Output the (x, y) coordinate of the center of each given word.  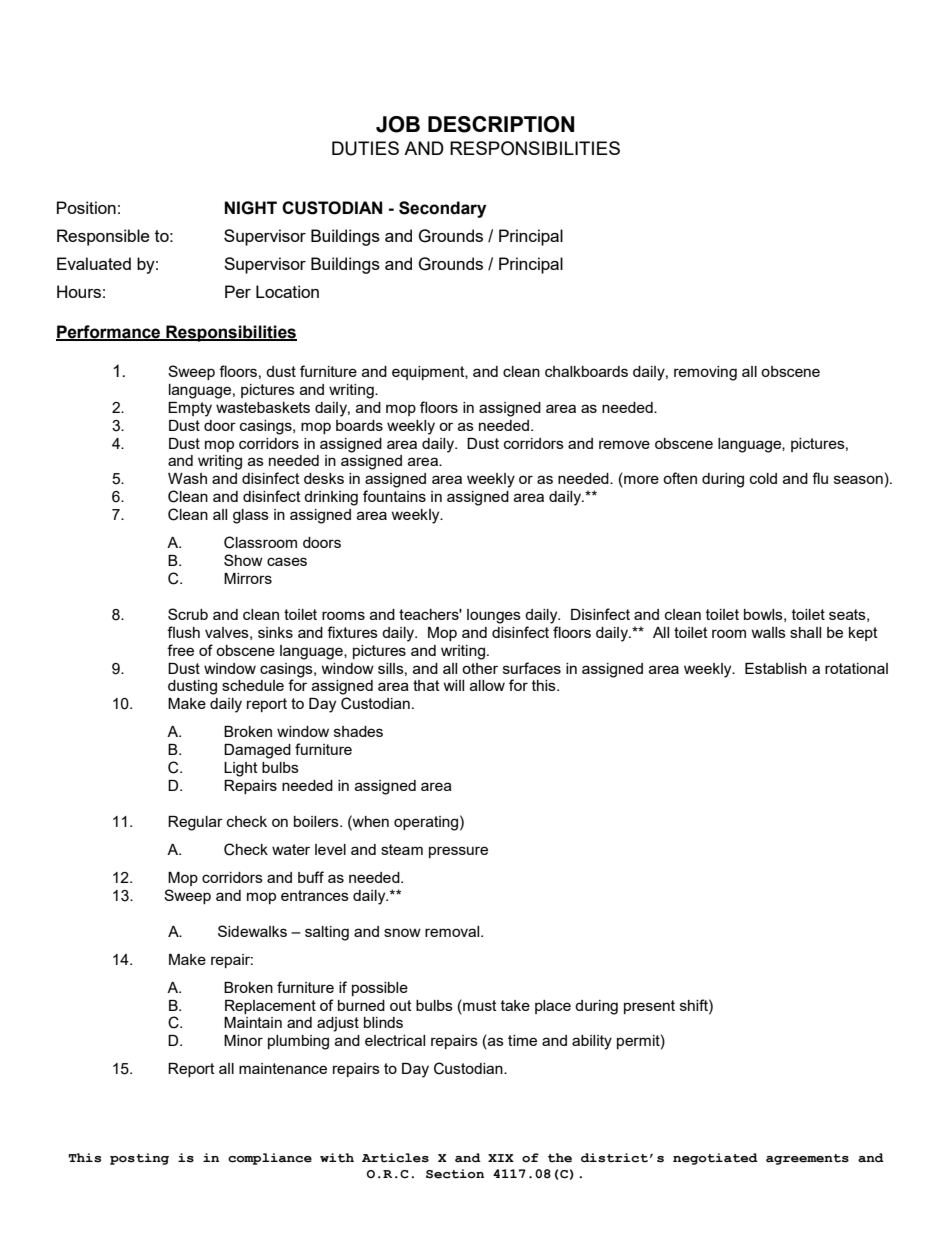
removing (705, 373)
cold (763, 478)
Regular (195, 823)
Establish (776, 668)
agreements (807, 1159)
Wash (187, 478)
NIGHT (251, 208)
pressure (458, 852)
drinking (331, 498)
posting (139, 1159)
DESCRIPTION (501, 124)
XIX (501, 1158)
